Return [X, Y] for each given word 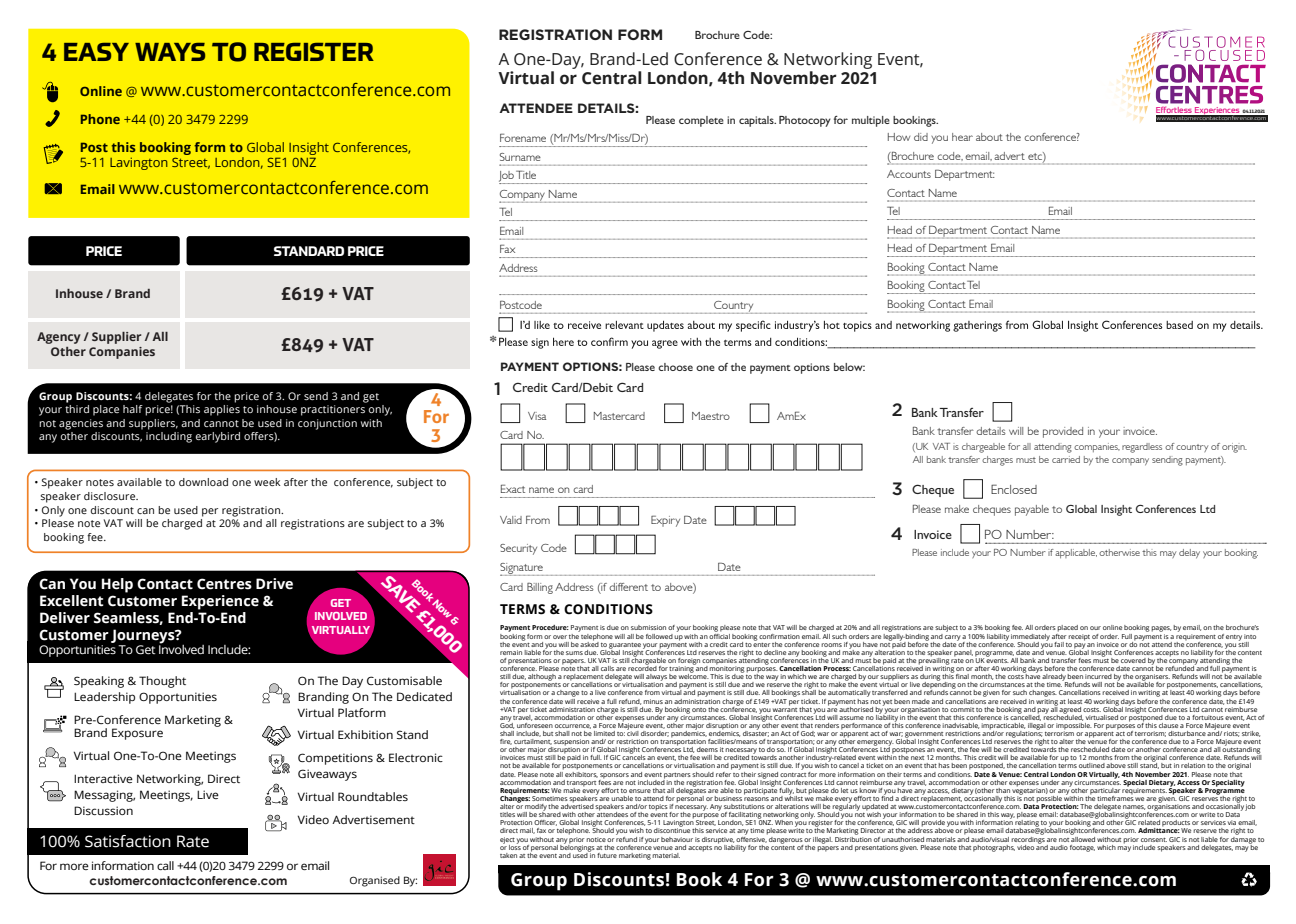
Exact [513, 488]
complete [701, 121]
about [989, 137]
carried [1066, 459]
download [203, 482]
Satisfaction [128, 841]
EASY [96, 52]
